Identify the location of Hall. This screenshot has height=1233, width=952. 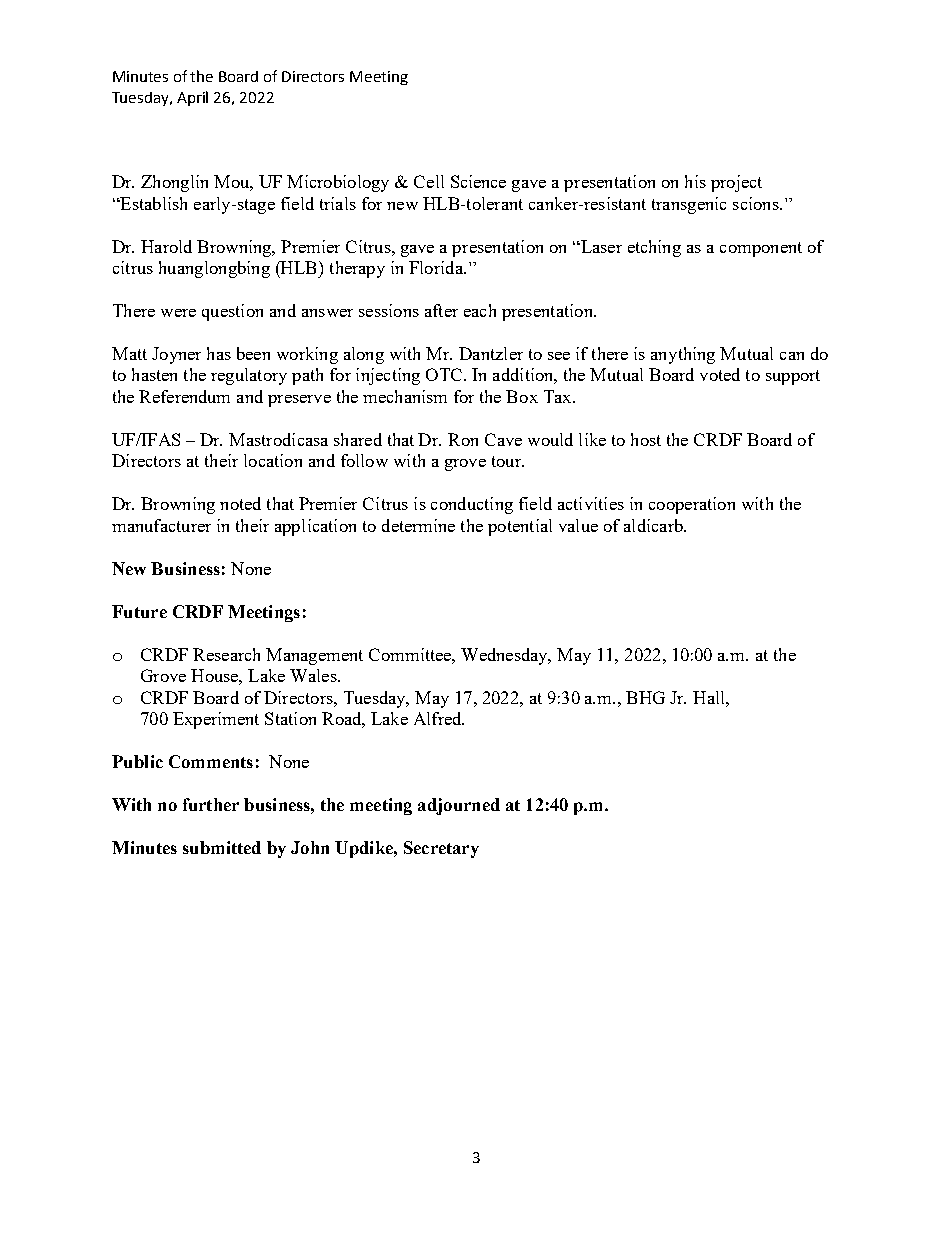
(710, 697).
